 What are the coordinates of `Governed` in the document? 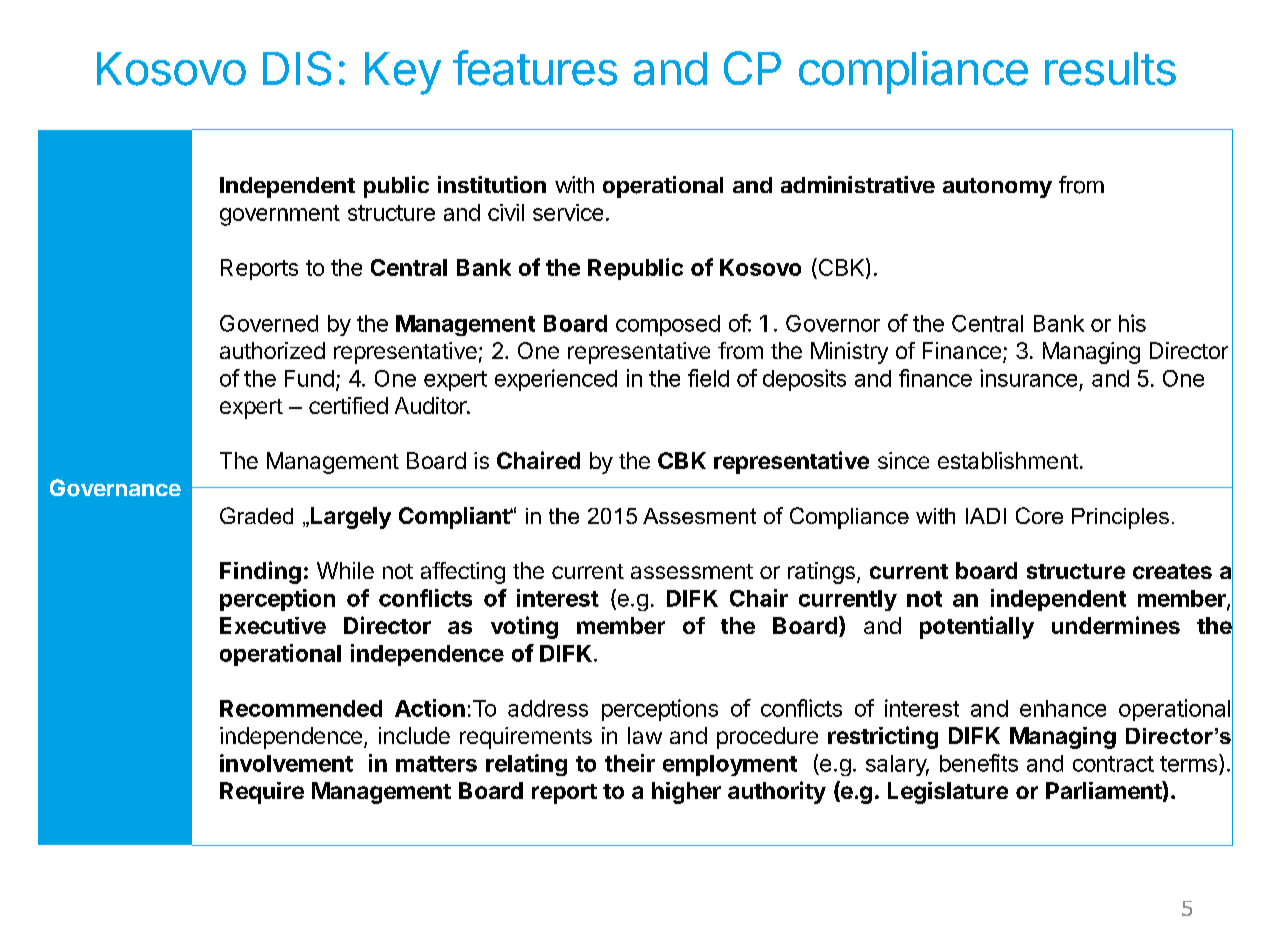 It's located at (269, 323).
